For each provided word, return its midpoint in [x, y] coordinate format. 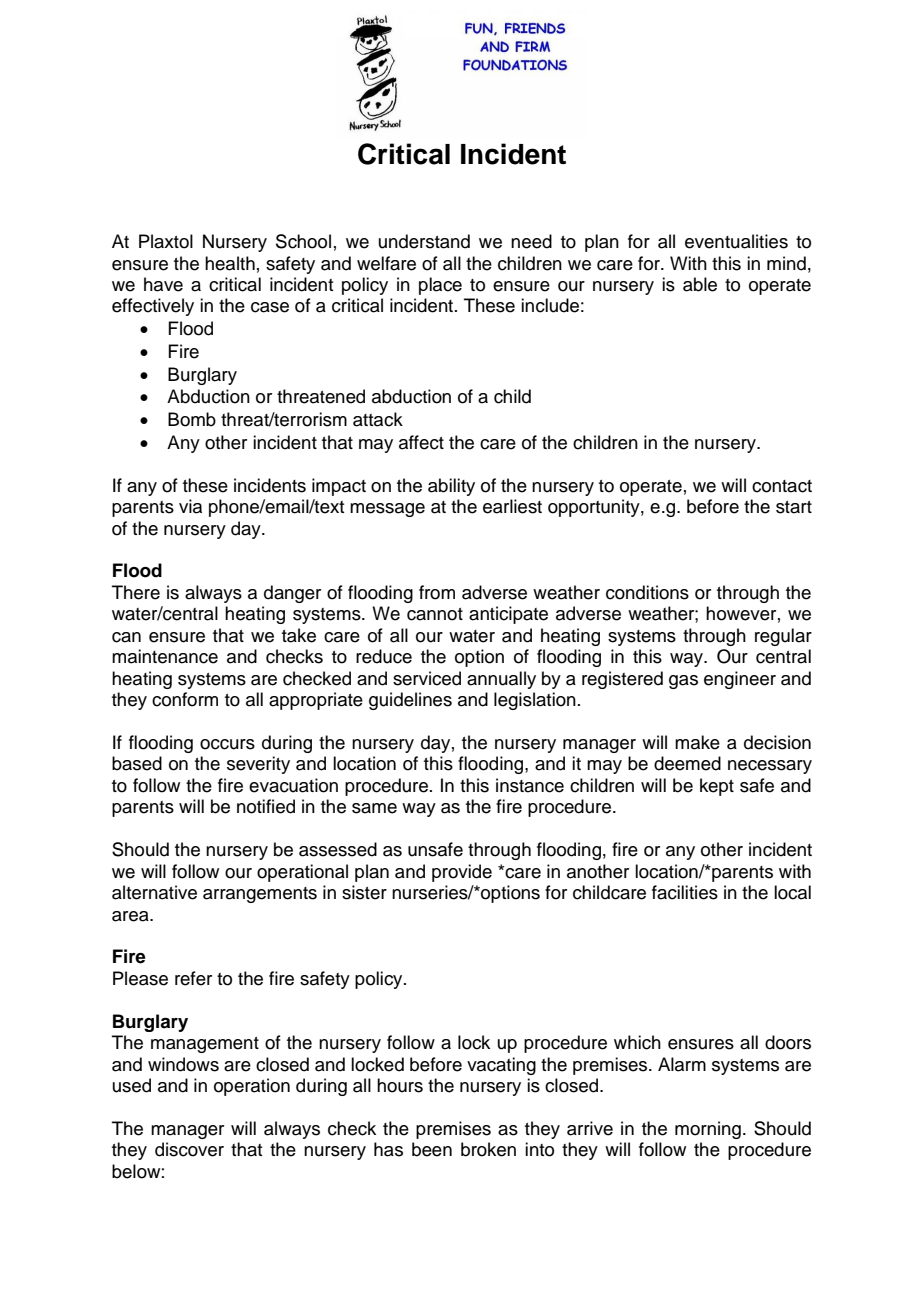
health [230, 263]
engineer [740, 680]
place [440, 286]
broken [488, 1149]
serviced [427, 678]
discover [189, 1149]
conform [185, 699]
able [700, 284]
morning [708, 1130]
